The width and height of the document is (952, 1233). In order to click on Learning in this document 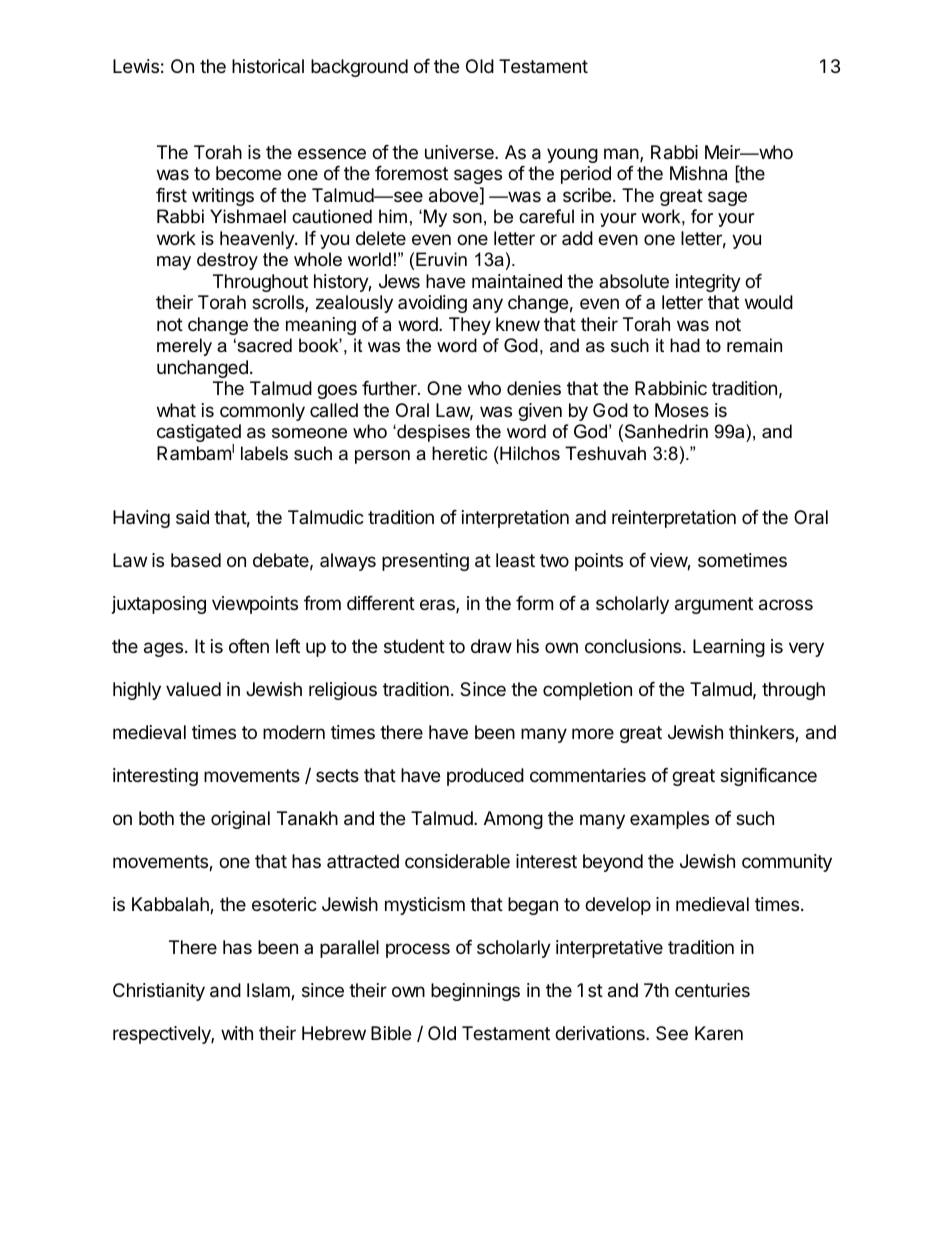, I will do `click(729, 648)`.
